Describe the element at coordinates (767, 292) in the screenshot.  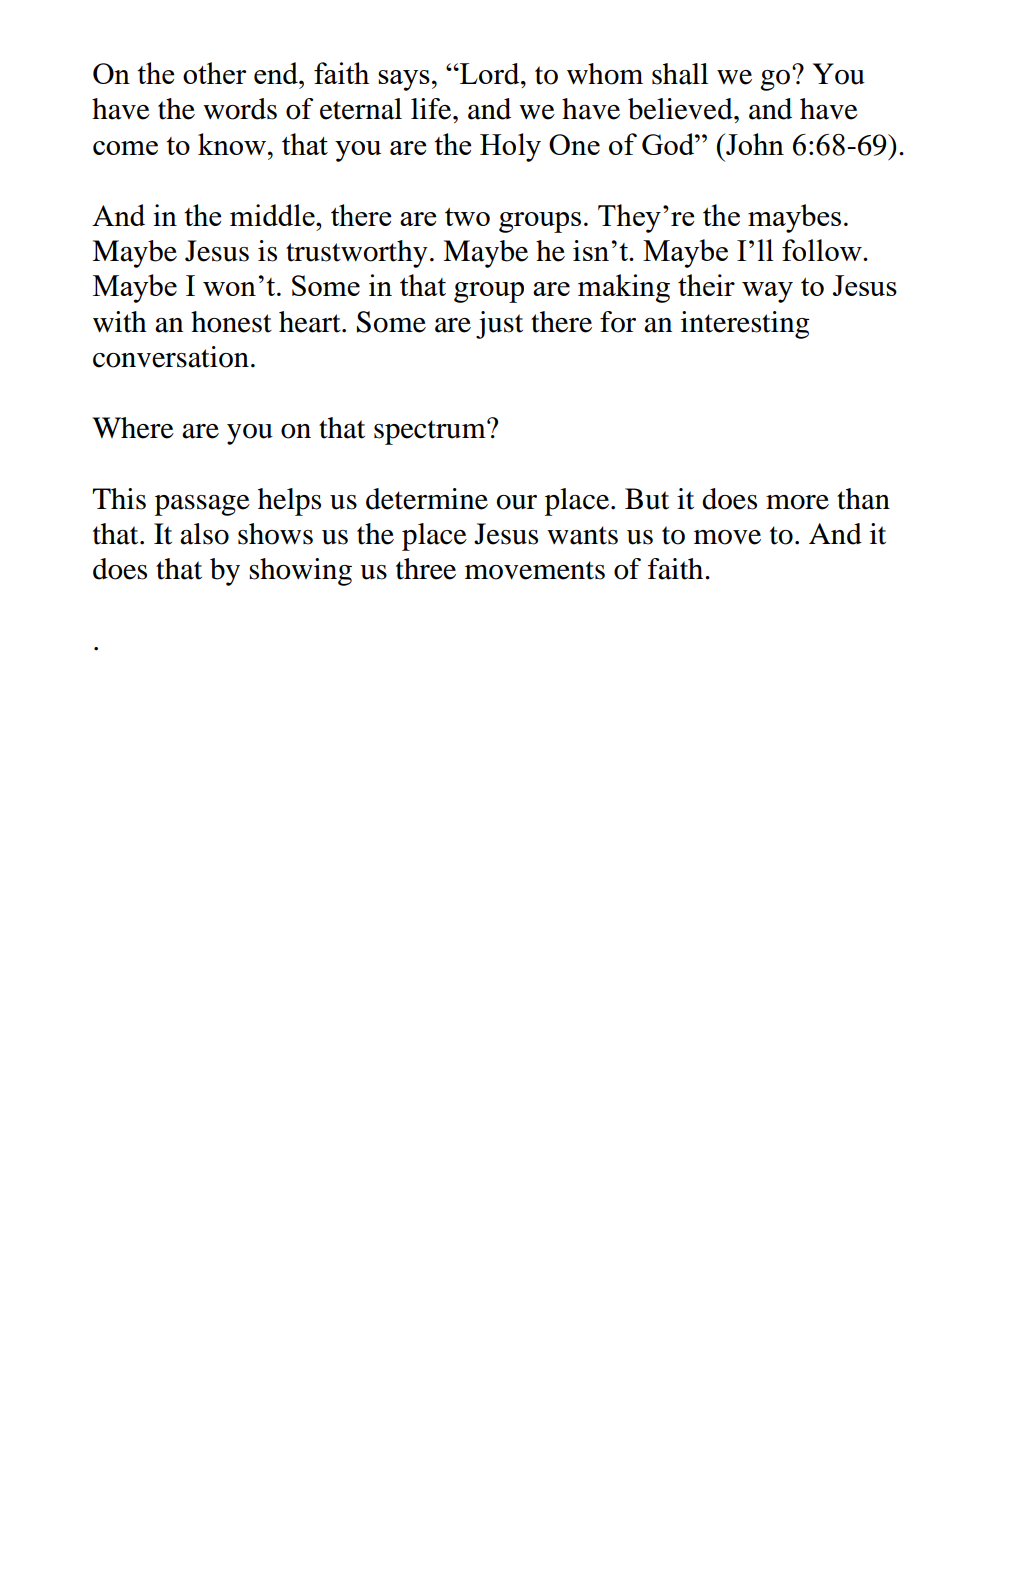
I see `way` at that location.
